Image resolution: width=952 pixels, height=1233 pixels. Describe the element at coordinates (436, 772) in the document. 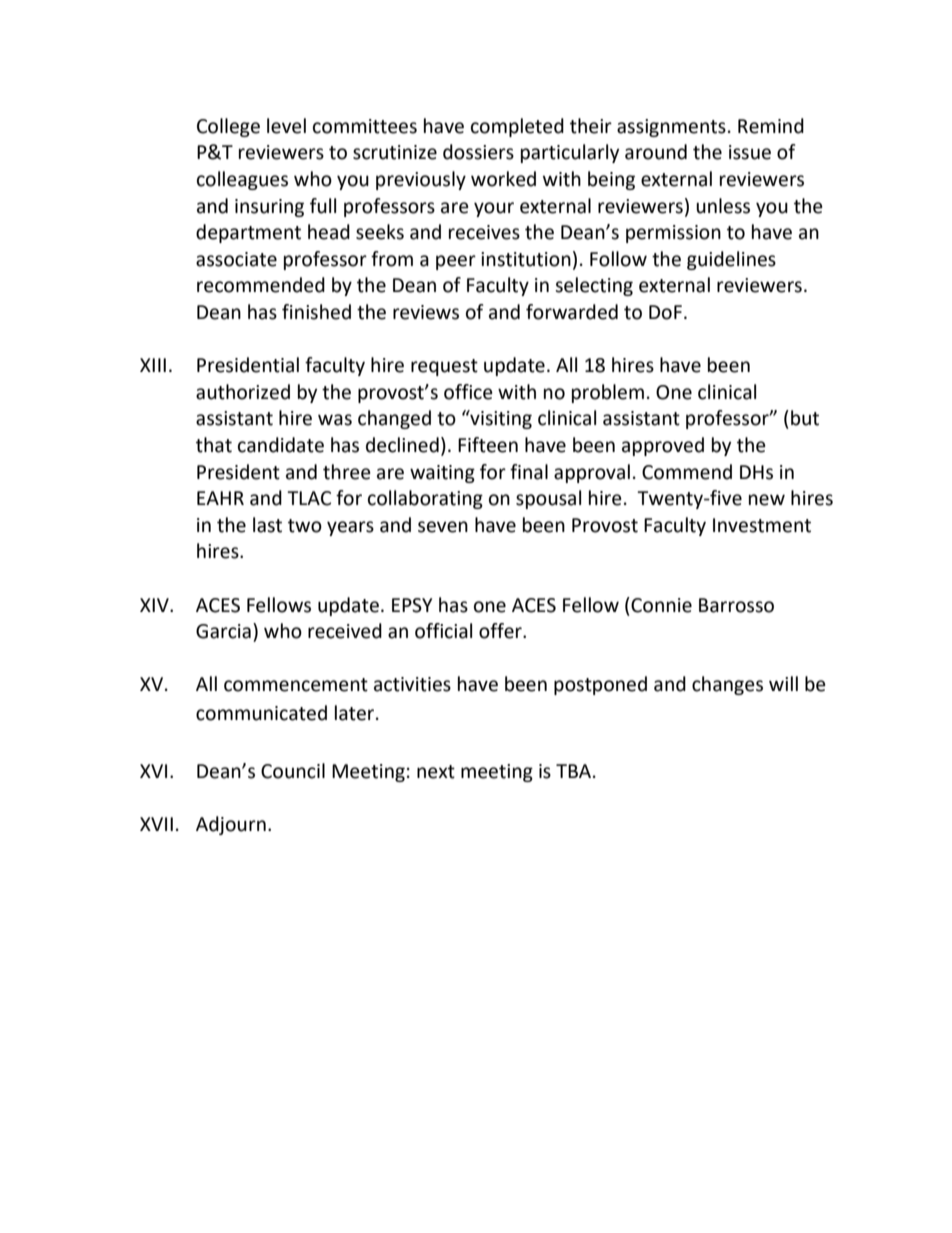

I see `next` at that location.
